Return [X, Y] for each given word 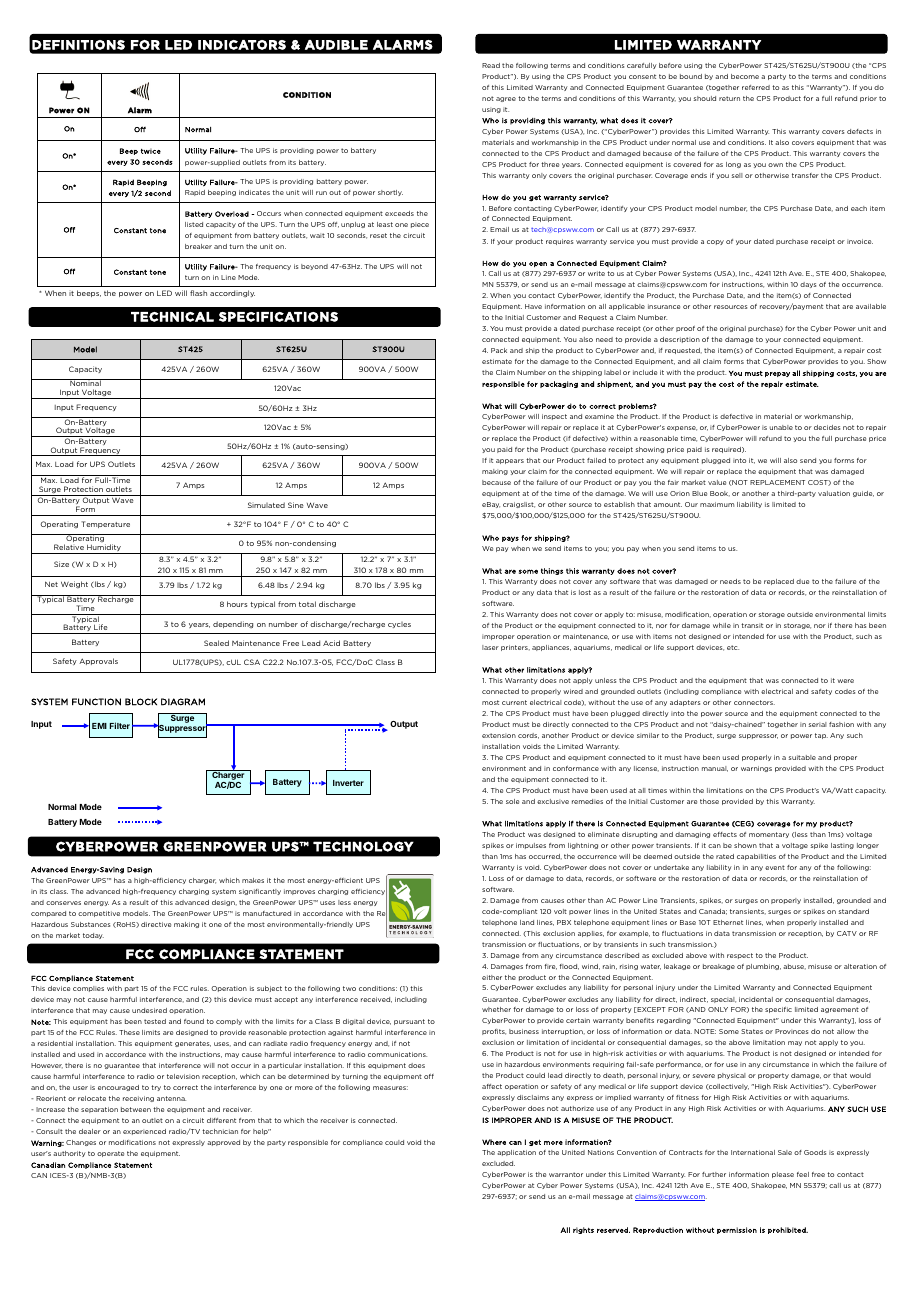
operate [110, 1154]
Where [494, 1142]
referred [756, 87]
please [783, 1175]
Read [491, 65]
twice [151, 151]
